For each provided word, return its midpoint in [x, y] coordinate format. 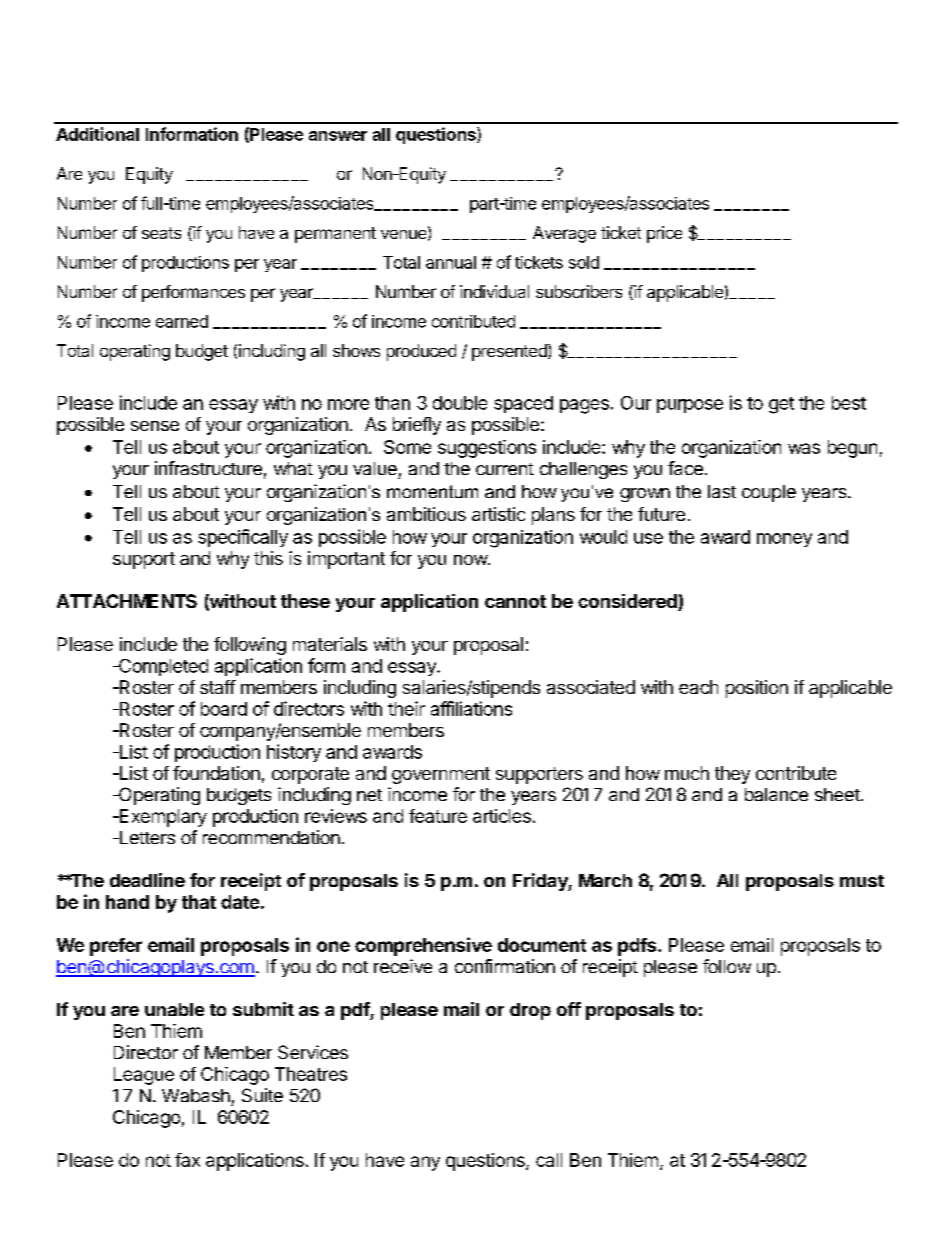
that [199, 902]
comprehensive [423, 946]
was [804, 448]
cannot [515, 601]
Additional [97, 134]
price [664, 234]
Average [564, 234]
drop [530, 1011]
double [460, 403]
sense [155, 426]
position [757, 689]
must [862, 881]
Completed [162, 667]
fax [187, 1160]
